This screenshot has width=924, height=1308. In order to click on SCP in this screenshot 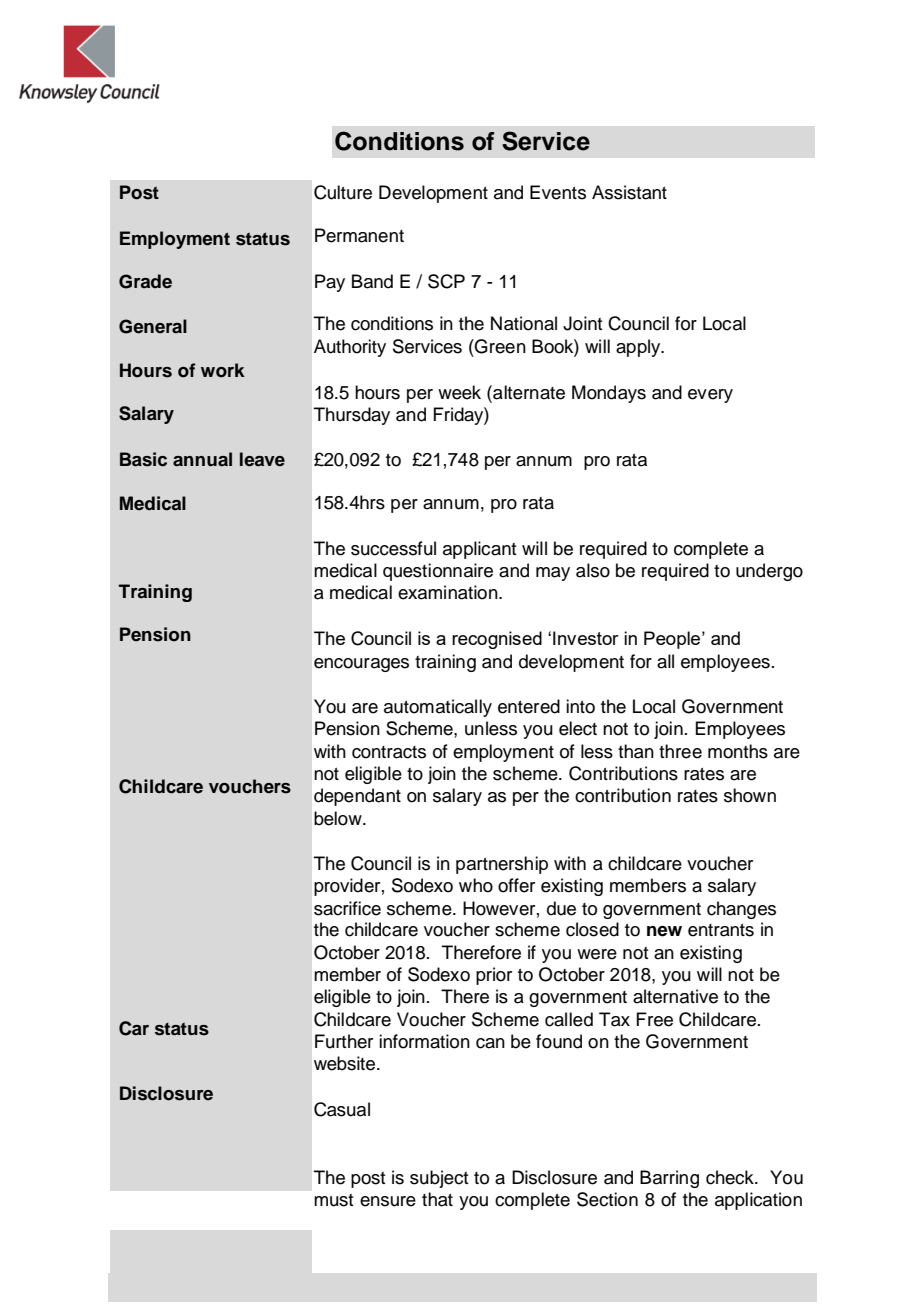, I will do `click(446, 281)`.
